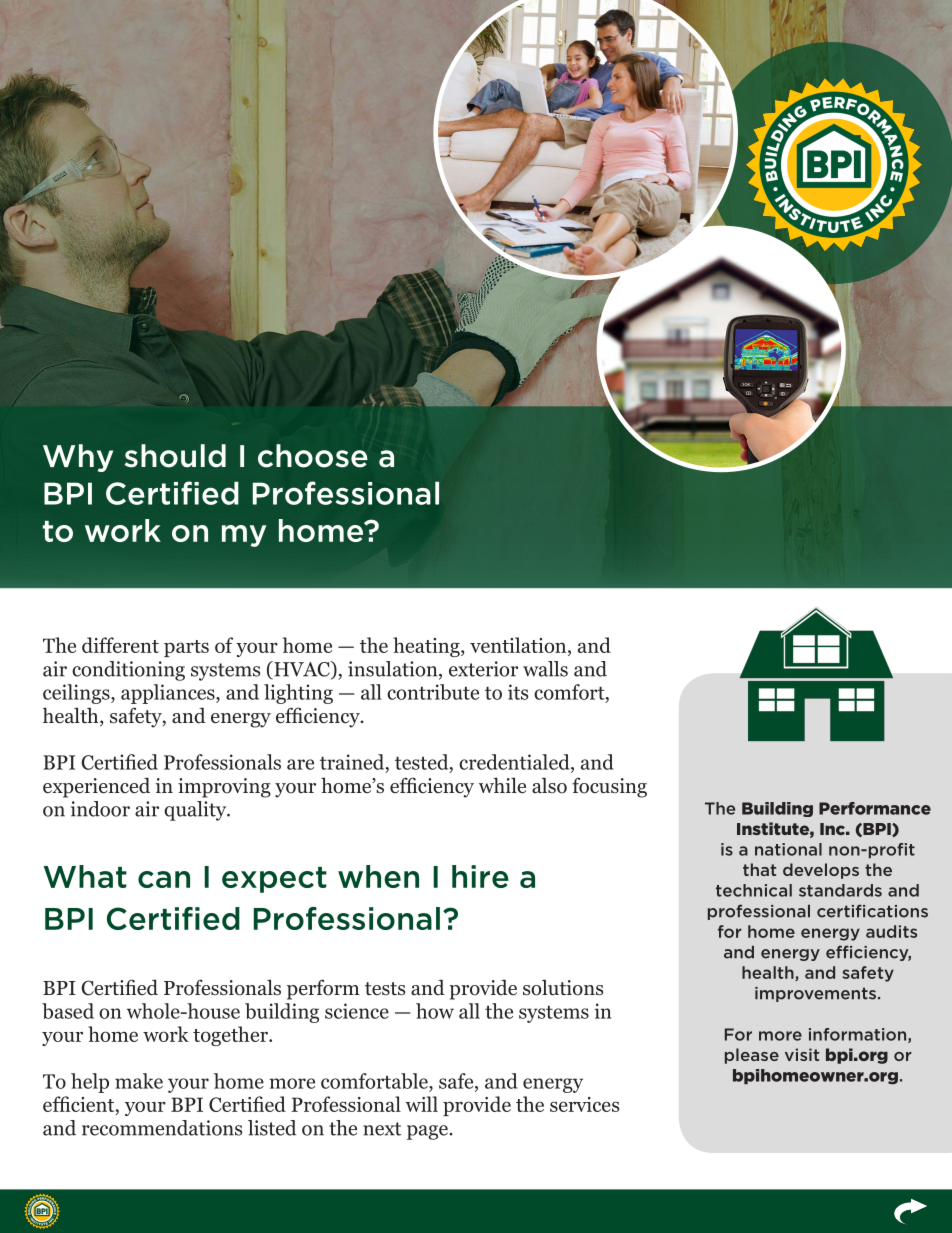  Describe the element at coordinates (196, 811) in the page. I see `quality` at that location.
